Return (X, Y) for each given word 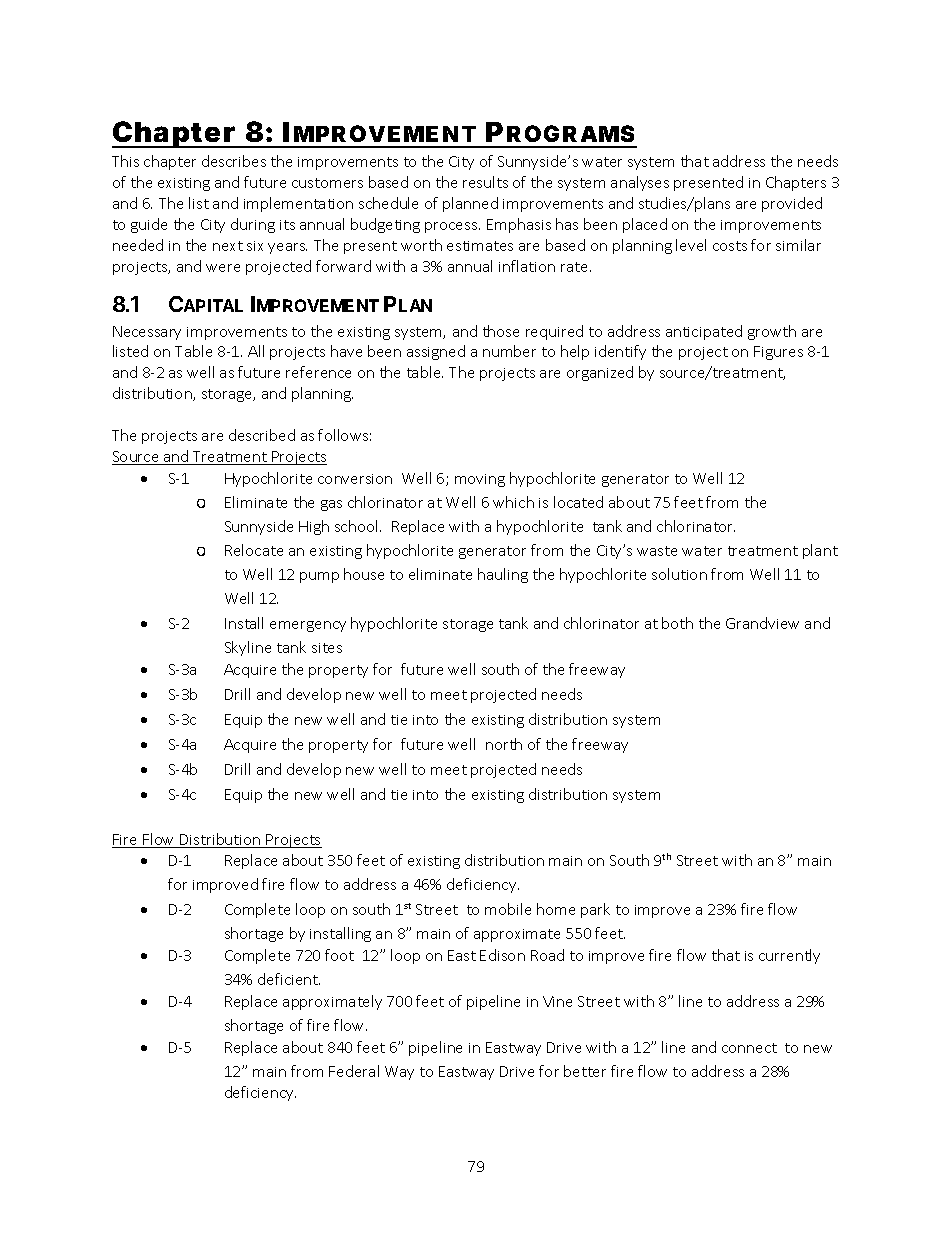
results (485, 182)
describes (234, 161)
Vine (557, 1001)
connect (749, 1048)
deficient (289, 979)
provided (792, 204)
